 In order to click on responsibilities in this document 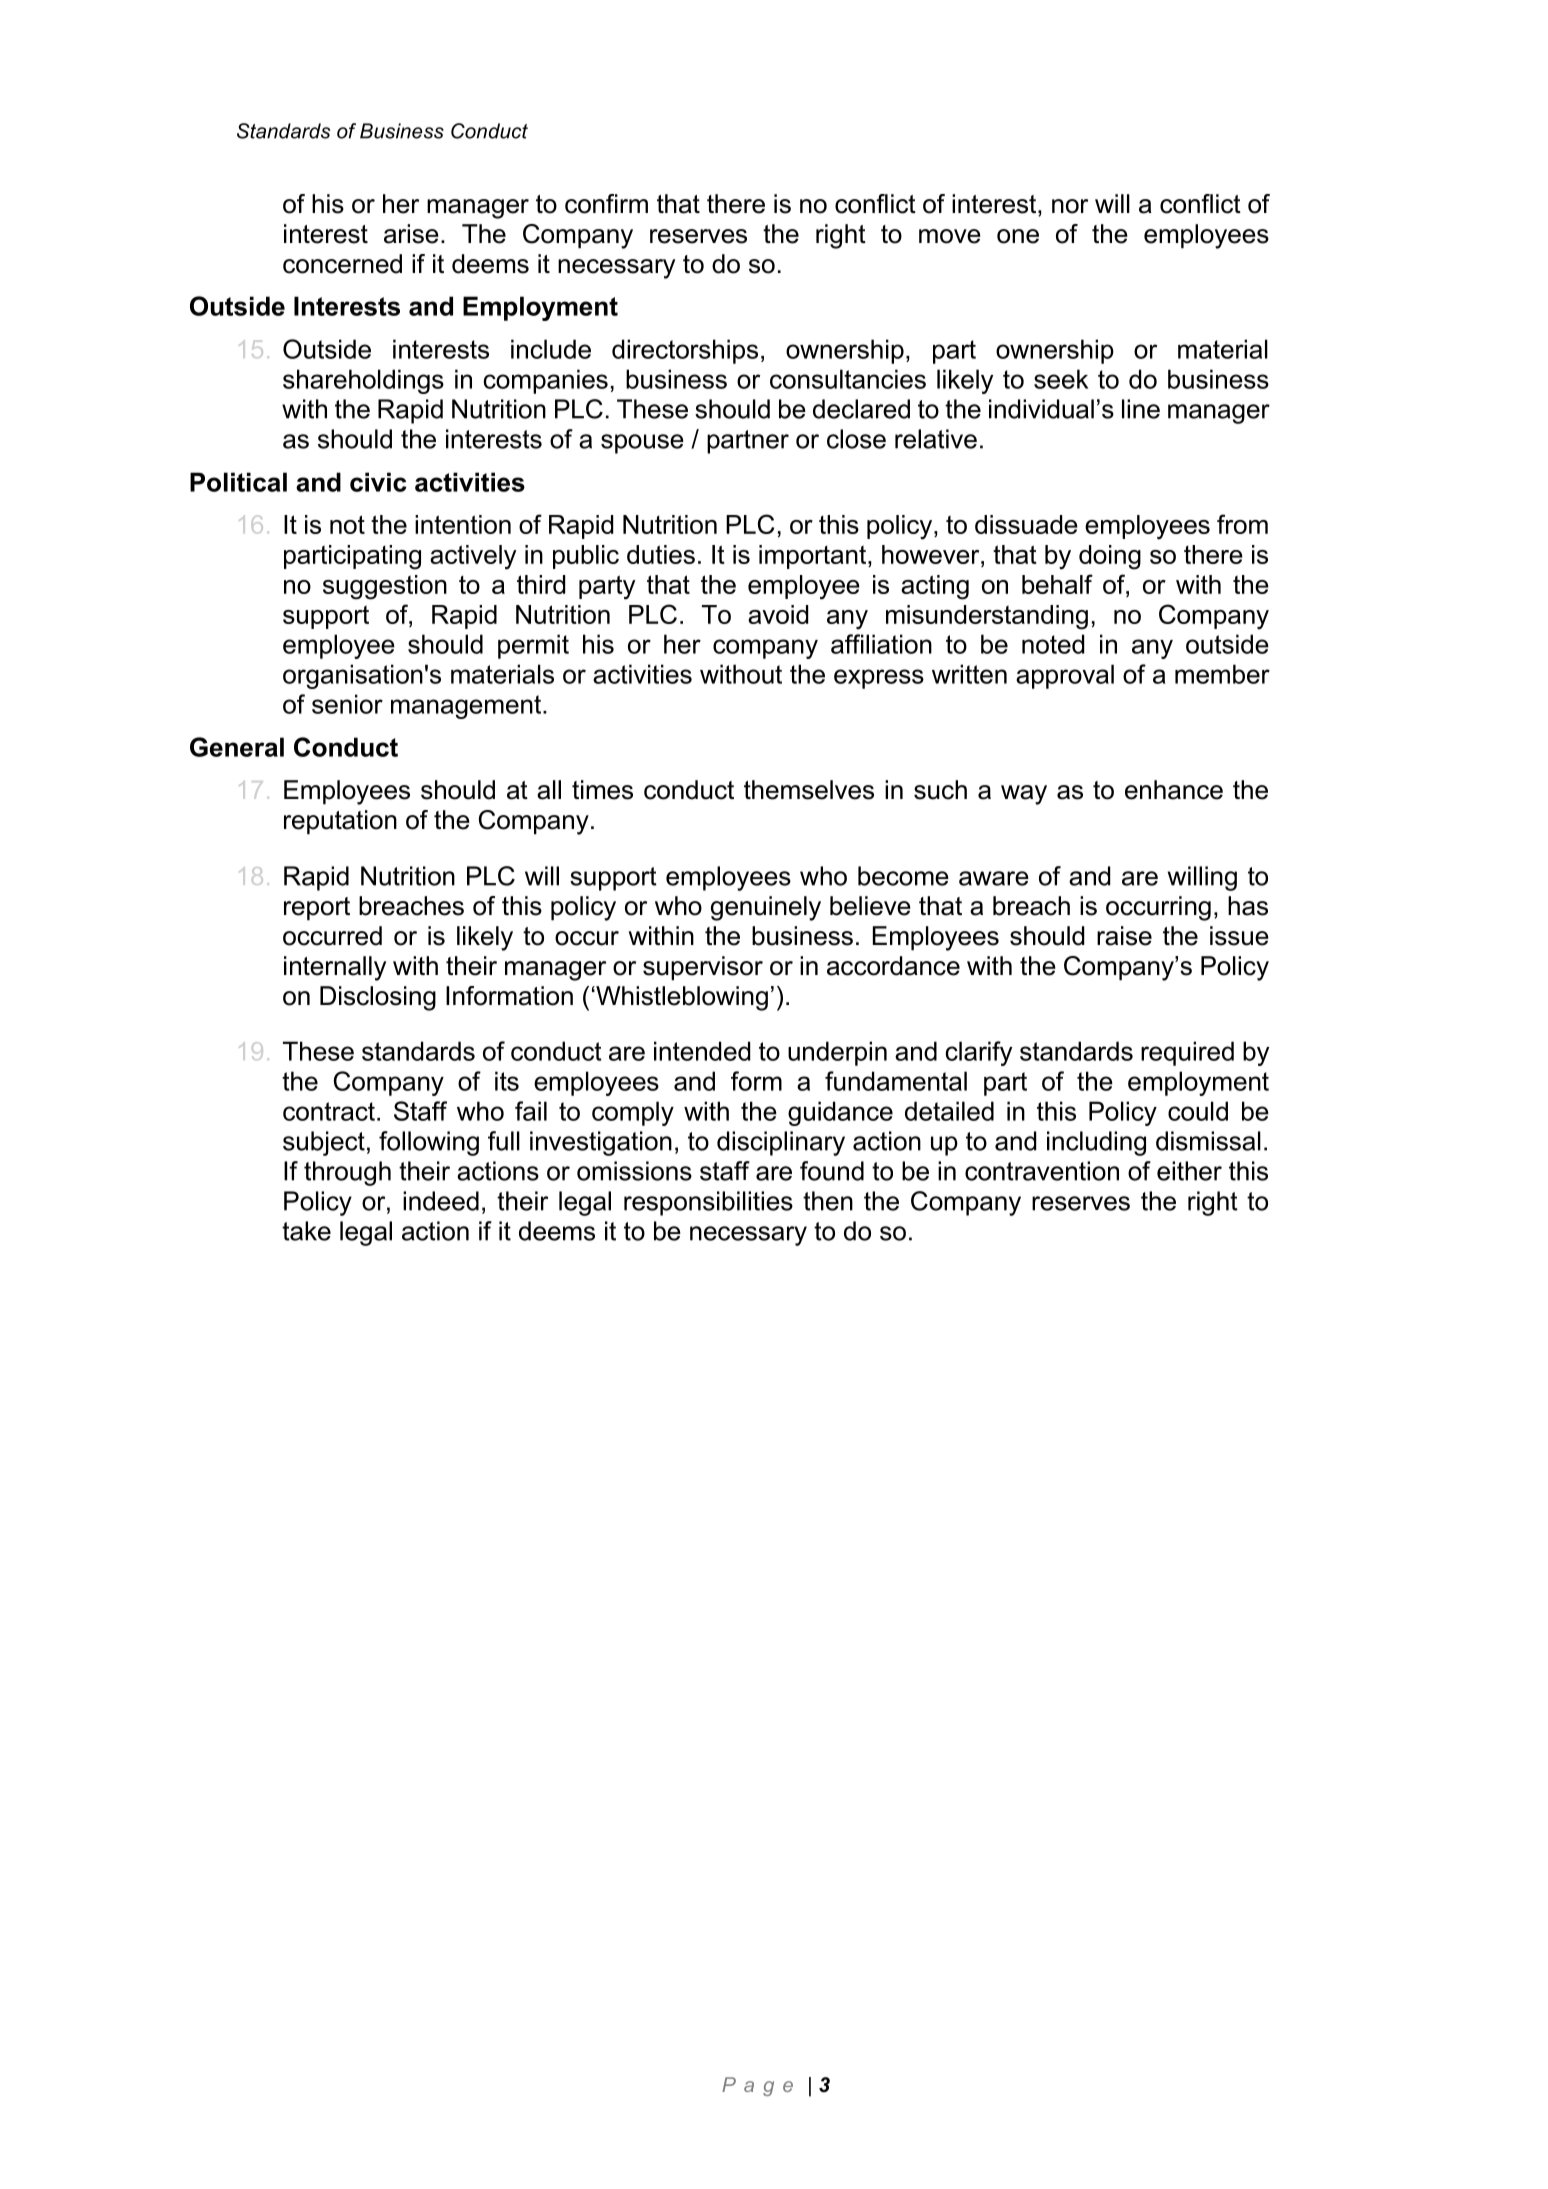, I will do `click(708, 1203)`.
